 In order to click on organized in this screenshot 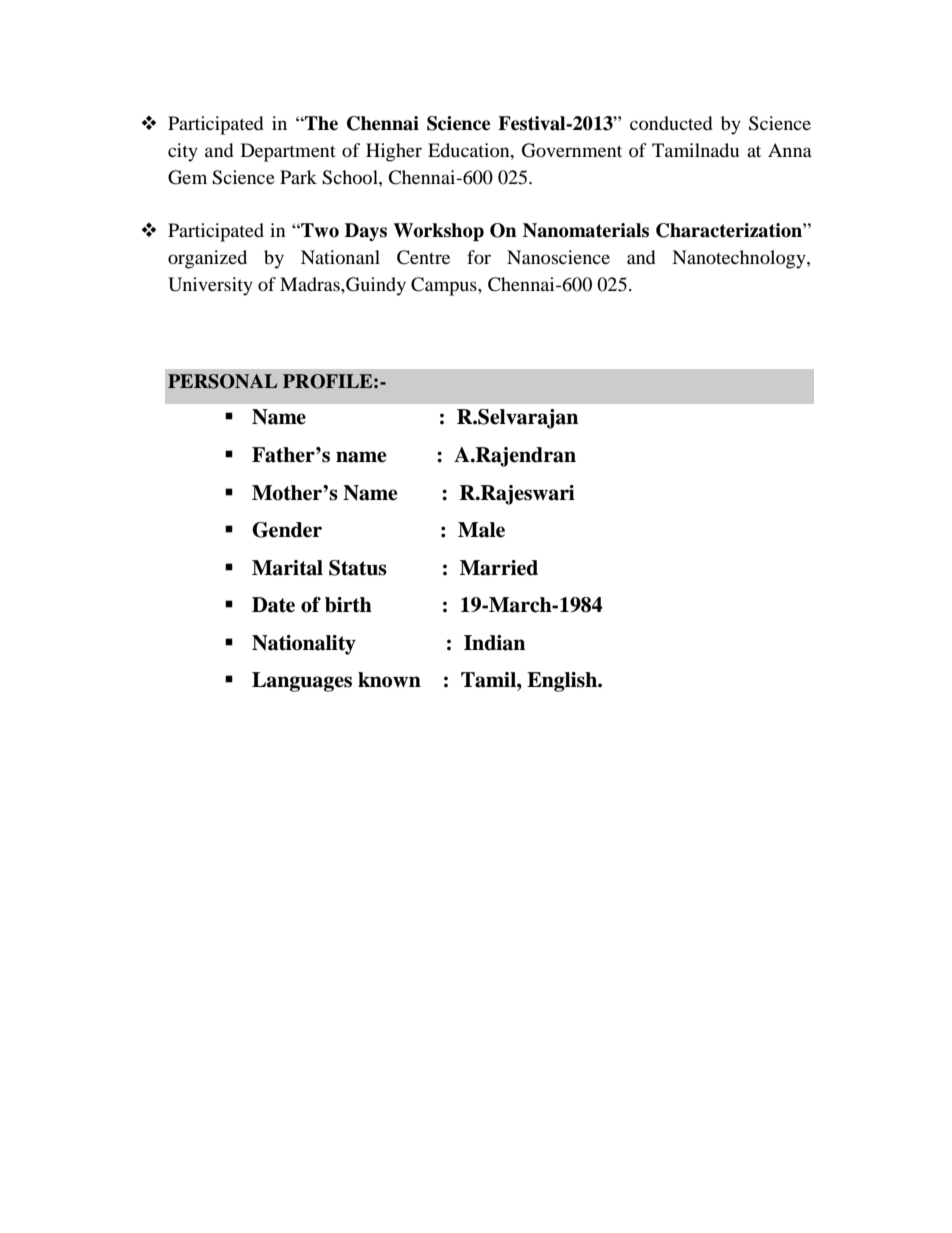, I will do `click(207, 259)`.
